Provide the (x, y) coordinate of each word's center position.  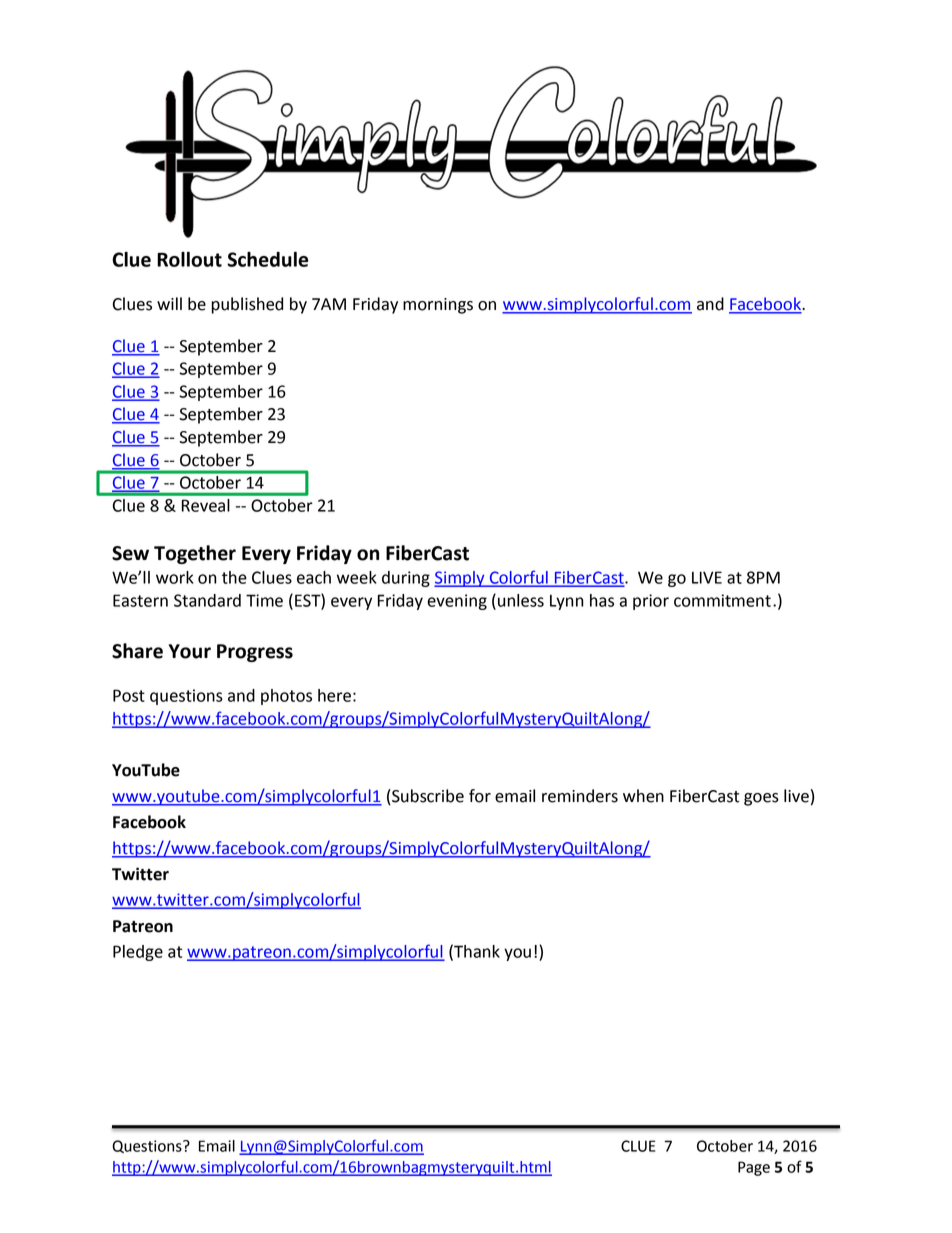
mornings (438, 306)
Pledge (138, 953)
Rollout (189, 259)
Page (754, 1168)
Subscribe (427, 797)
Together (195, 554)
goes (761, 799)
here (334, 695)
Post (129, 695)
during (406, 579)
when (643, 796)
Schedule (267, 259)
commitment (722, 600)
